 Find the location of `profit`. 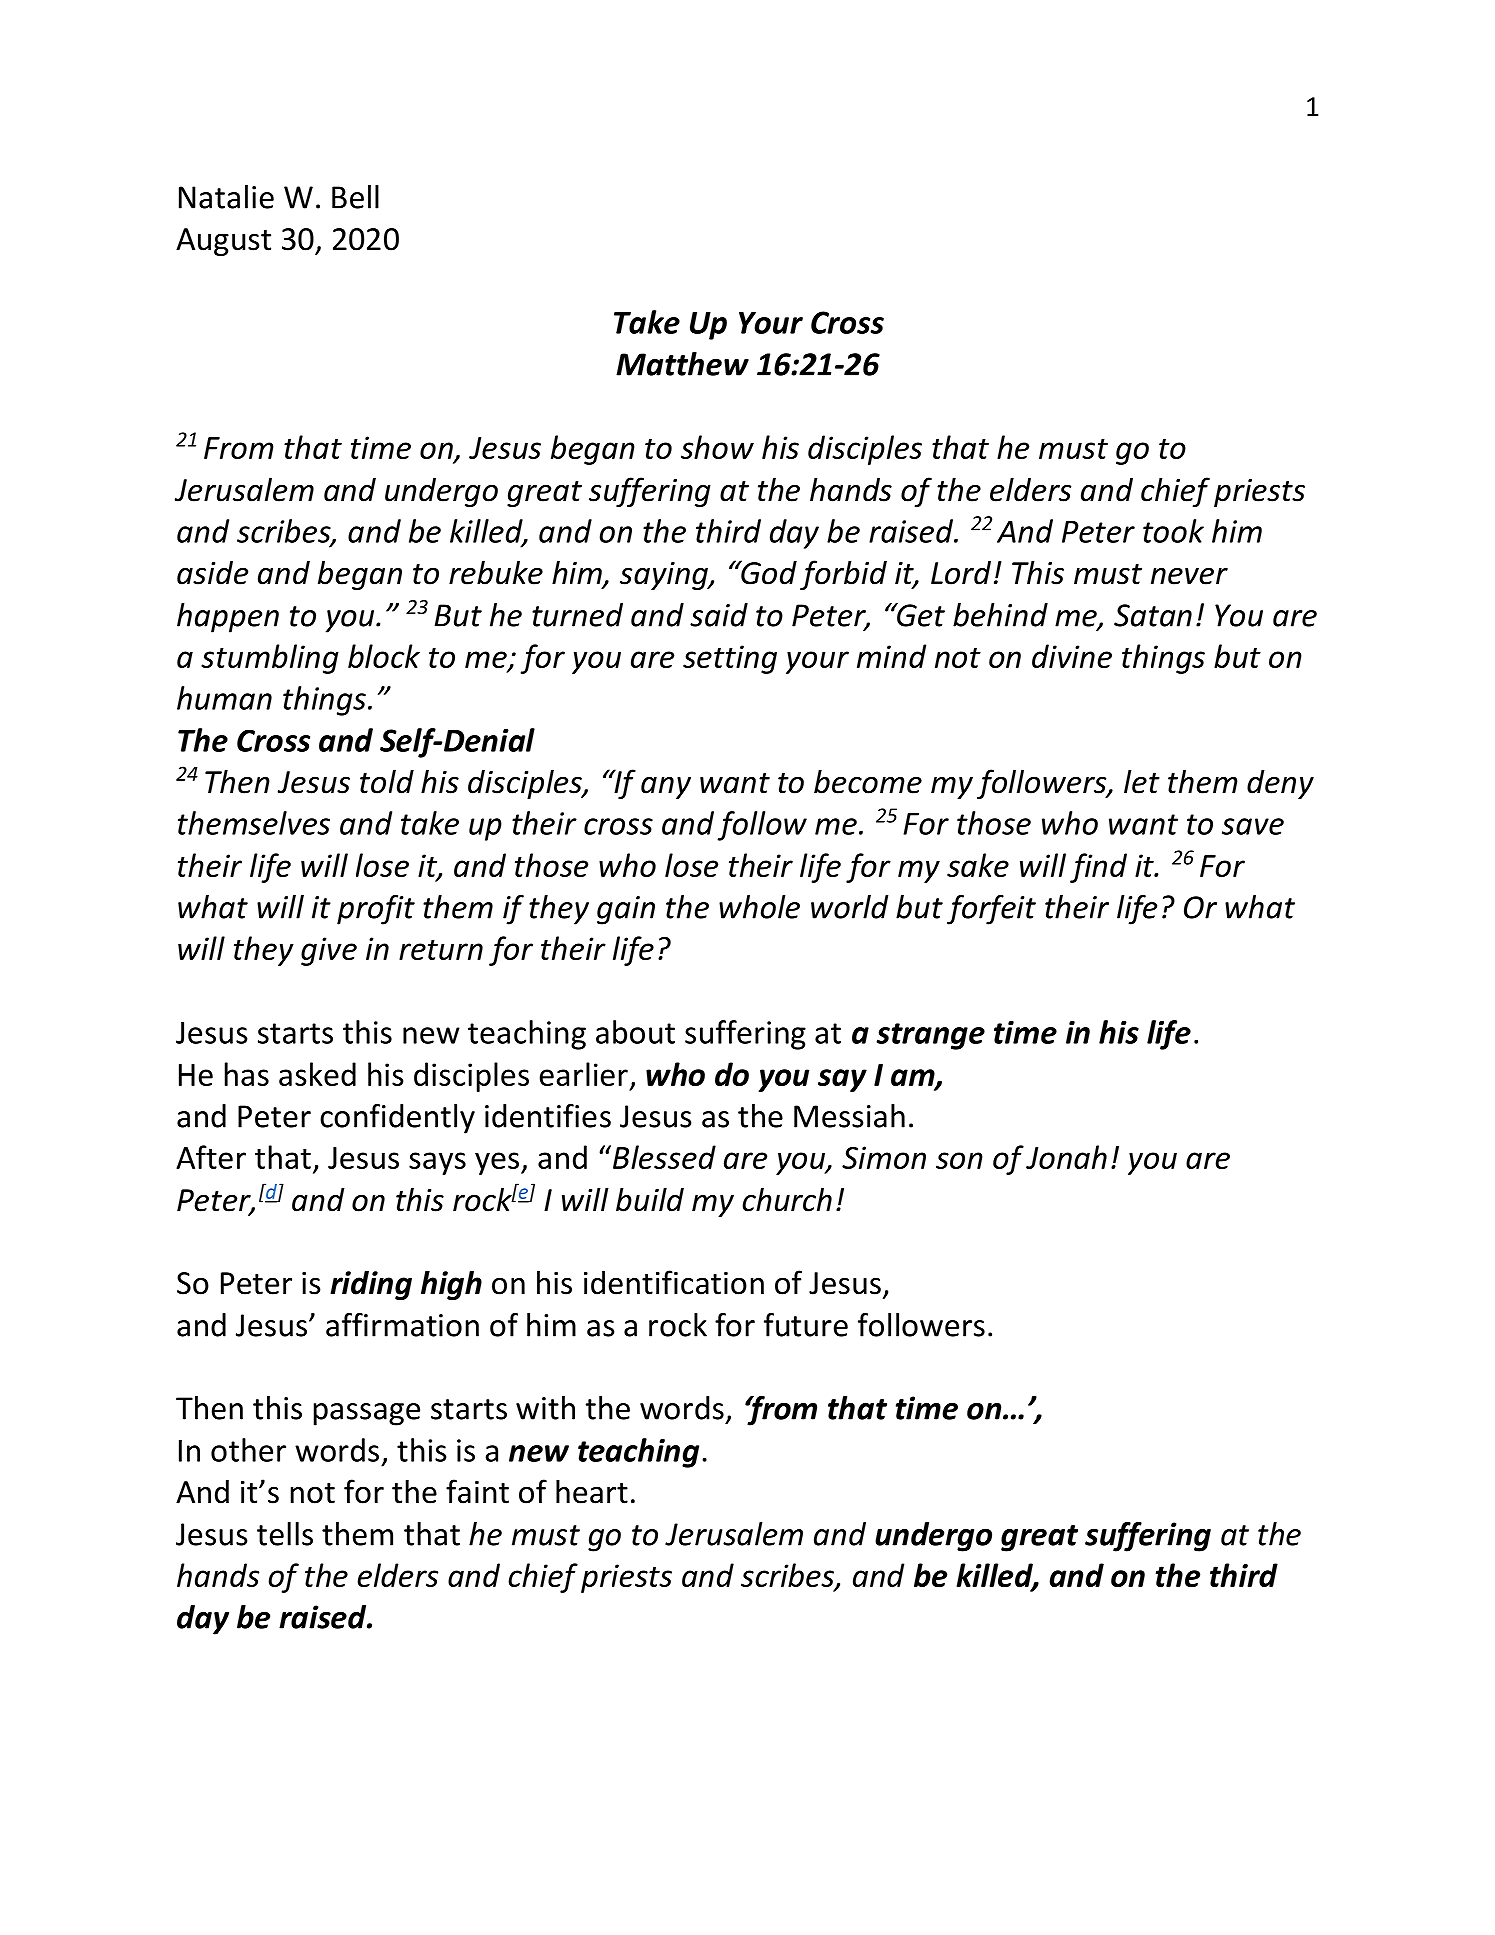

profit is located at coordinates (376, 910).
